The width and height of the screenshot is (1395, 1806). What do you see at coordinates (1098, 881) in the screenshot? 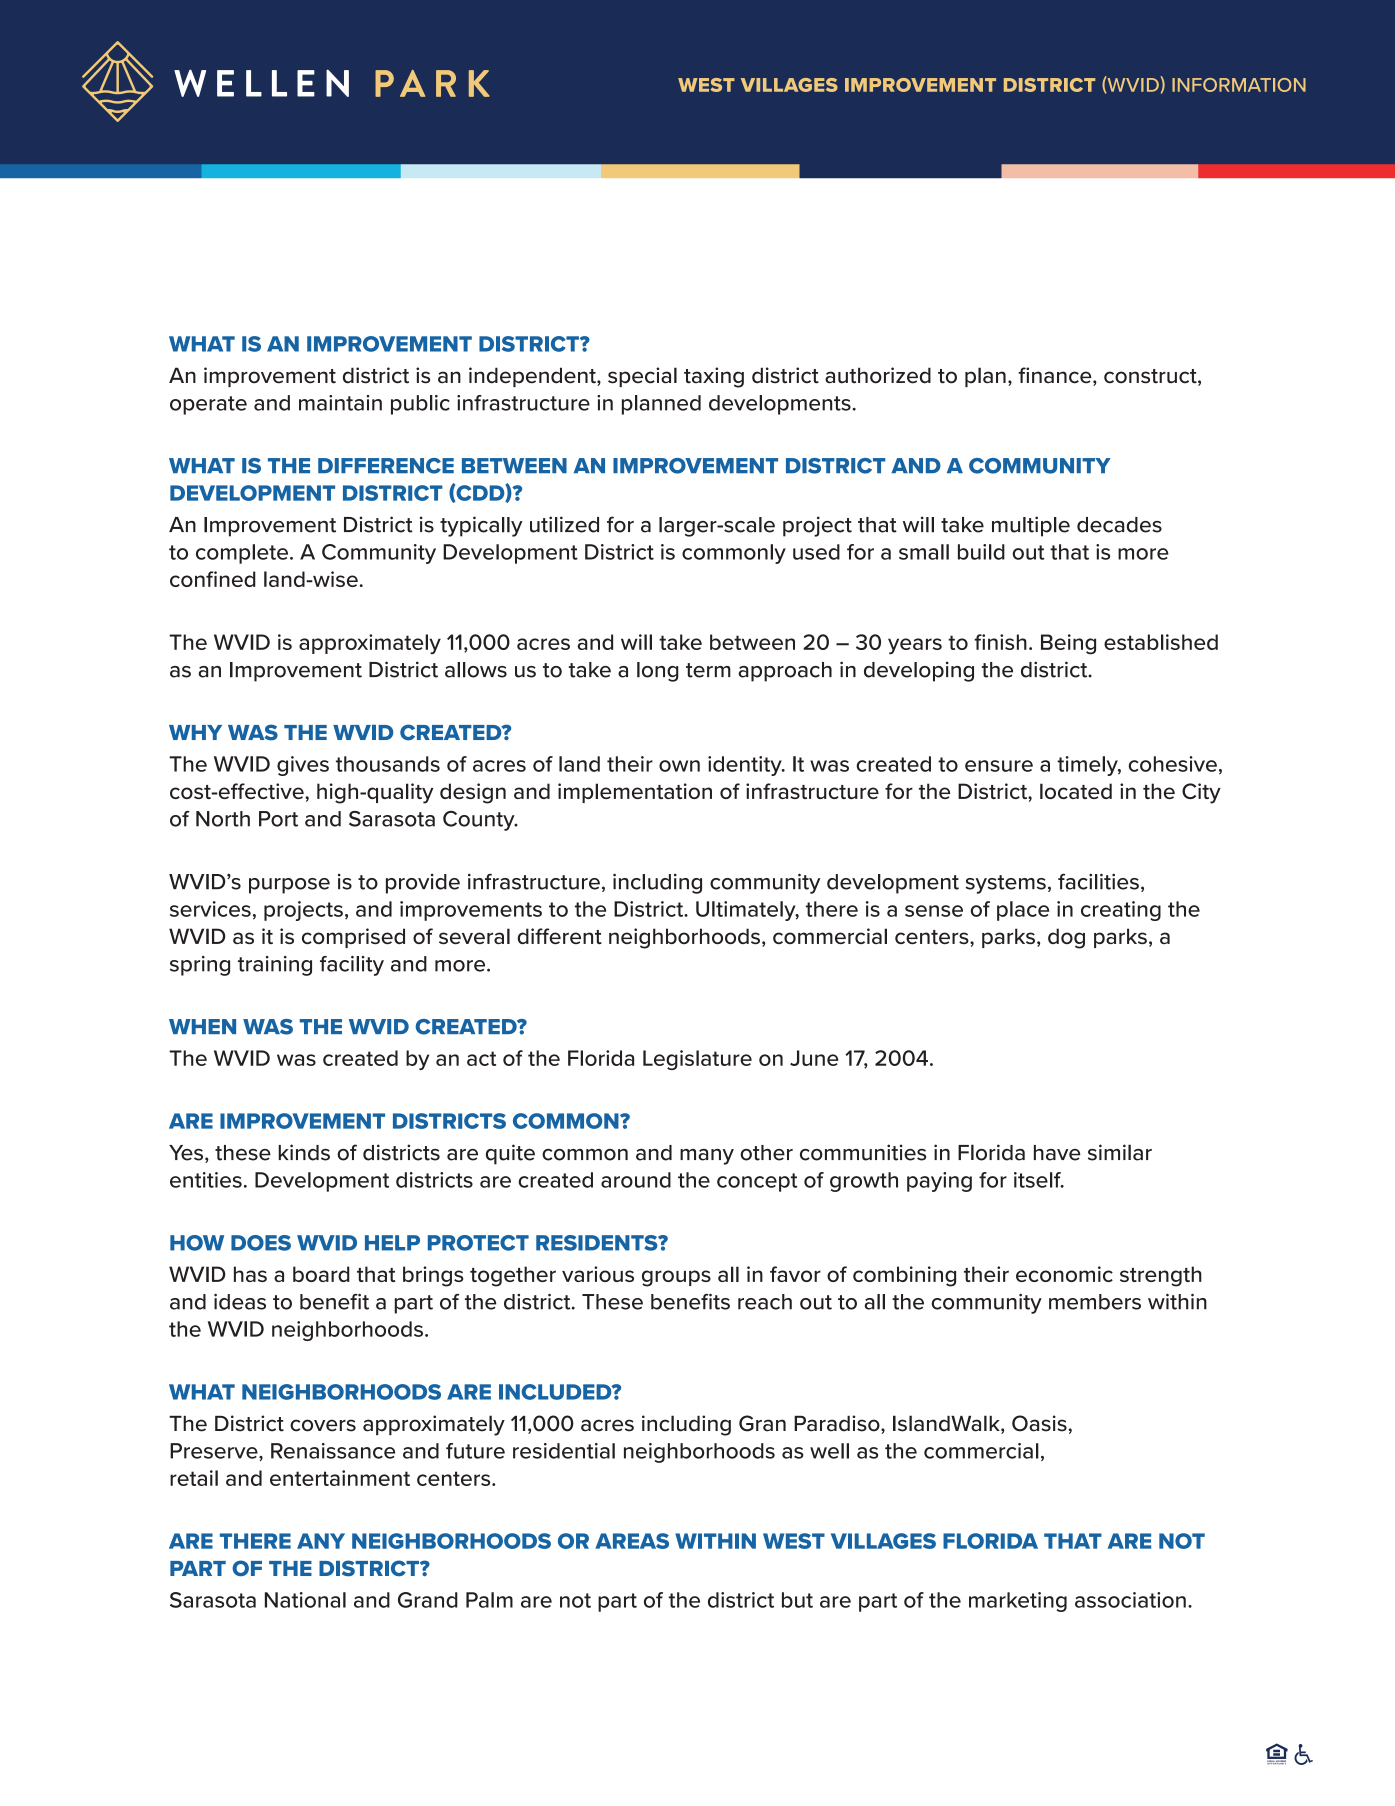
I see `facilities` at bounding box center [1098, 881].
